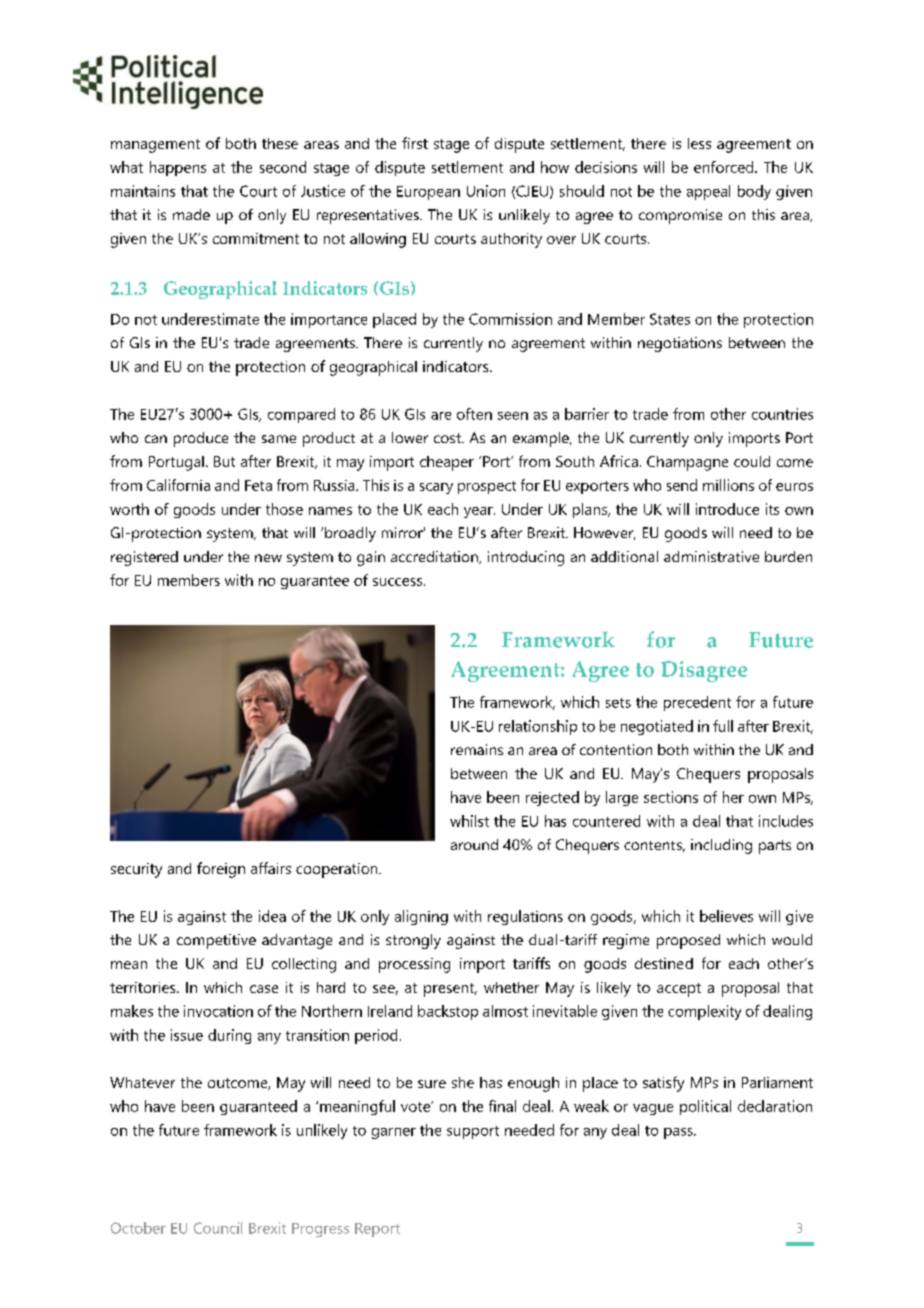 This screenshot has height=1308, width=924. What do you see at coordinates (221, 870) in the screenshot?
I see `foreign` at bounding box center [221, 870].
